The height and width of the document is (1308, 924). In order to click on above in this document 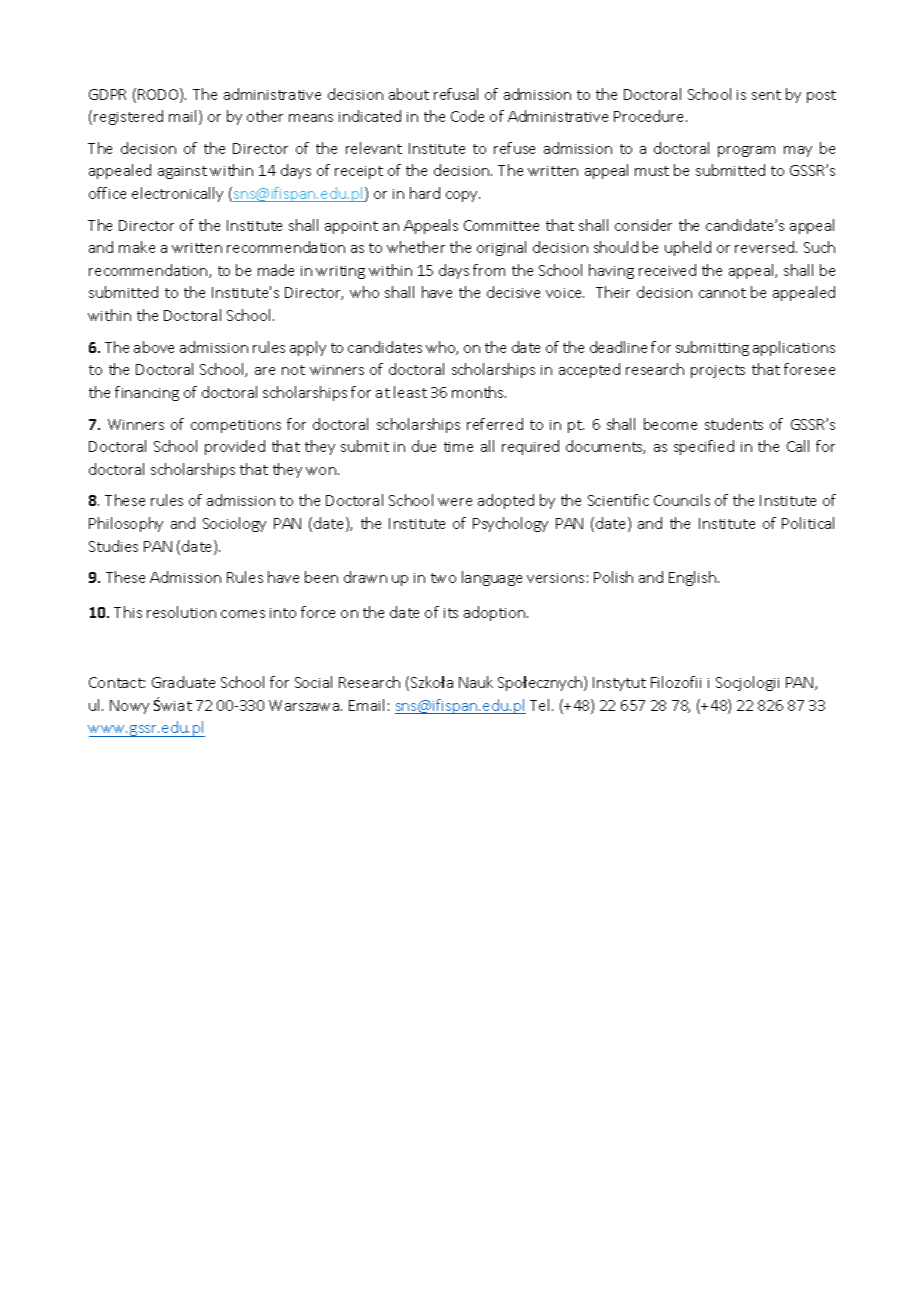, I will do `click(154, 347)`.
